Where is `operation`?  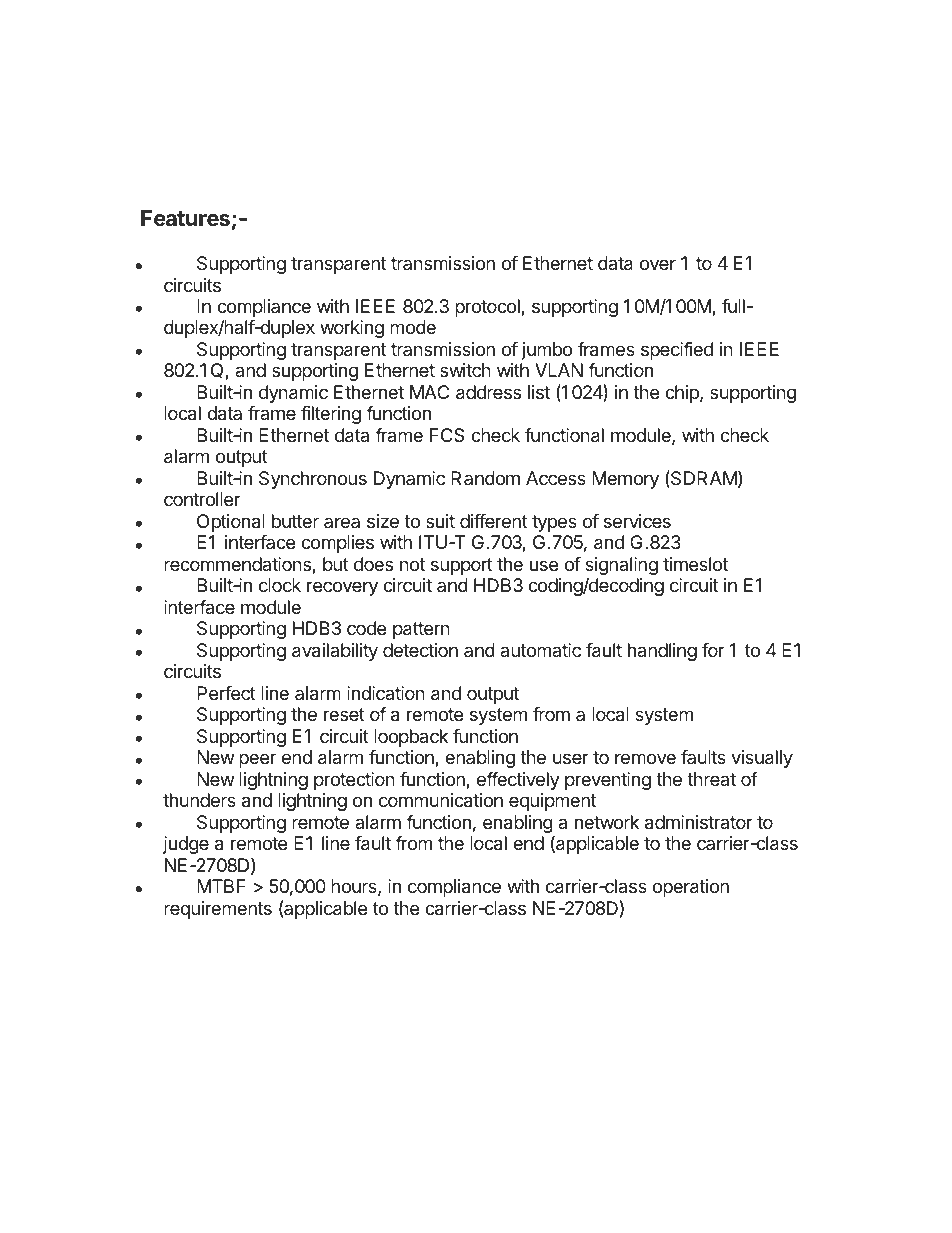 operation is located at coordinates (690, 888).
